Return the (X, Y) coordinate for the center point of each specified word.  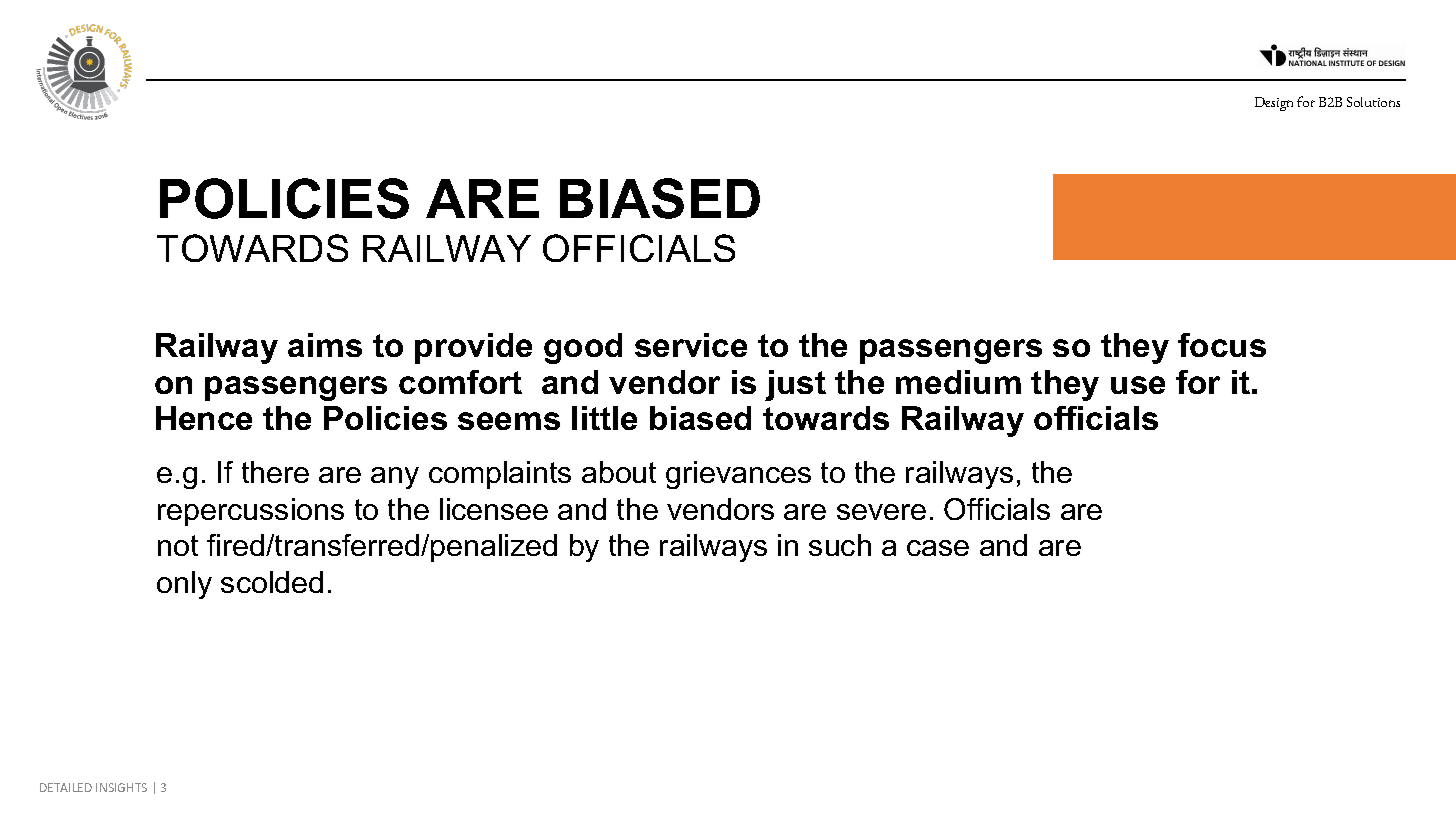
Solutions (1373, 102)
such (840, 545)
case (938, 548)
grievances (738, 475)
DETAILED (66, 787)
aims (325, 345)
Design (1274, 104)
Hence (204, 418)
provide (473, 348)
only (184, 585)
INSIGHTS (121, 787)
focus (1222, 345)
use (1138, 385)
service (691, 345)
